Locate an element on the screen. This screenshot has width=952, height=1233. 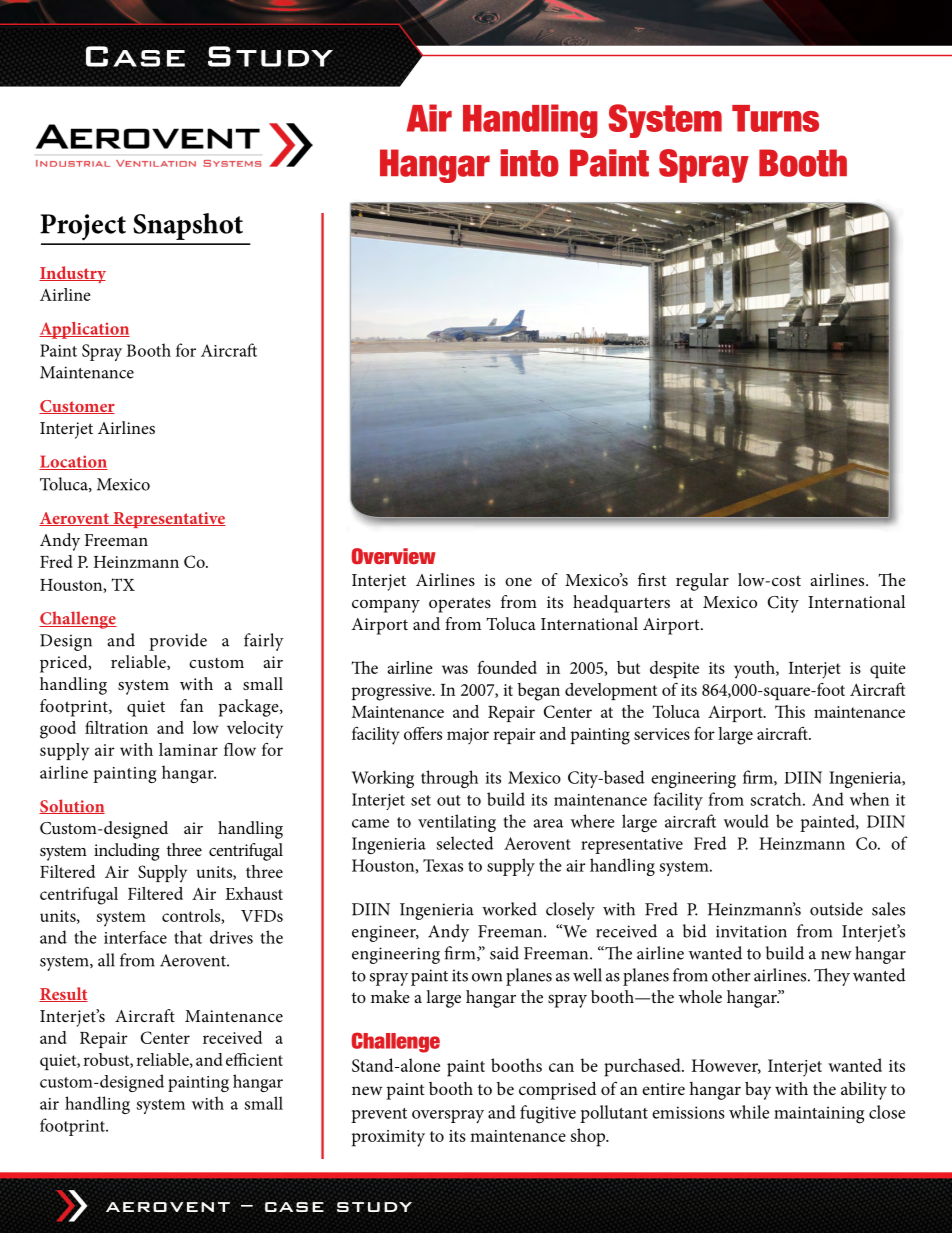
Texas is located at coordinates (443, 865).
